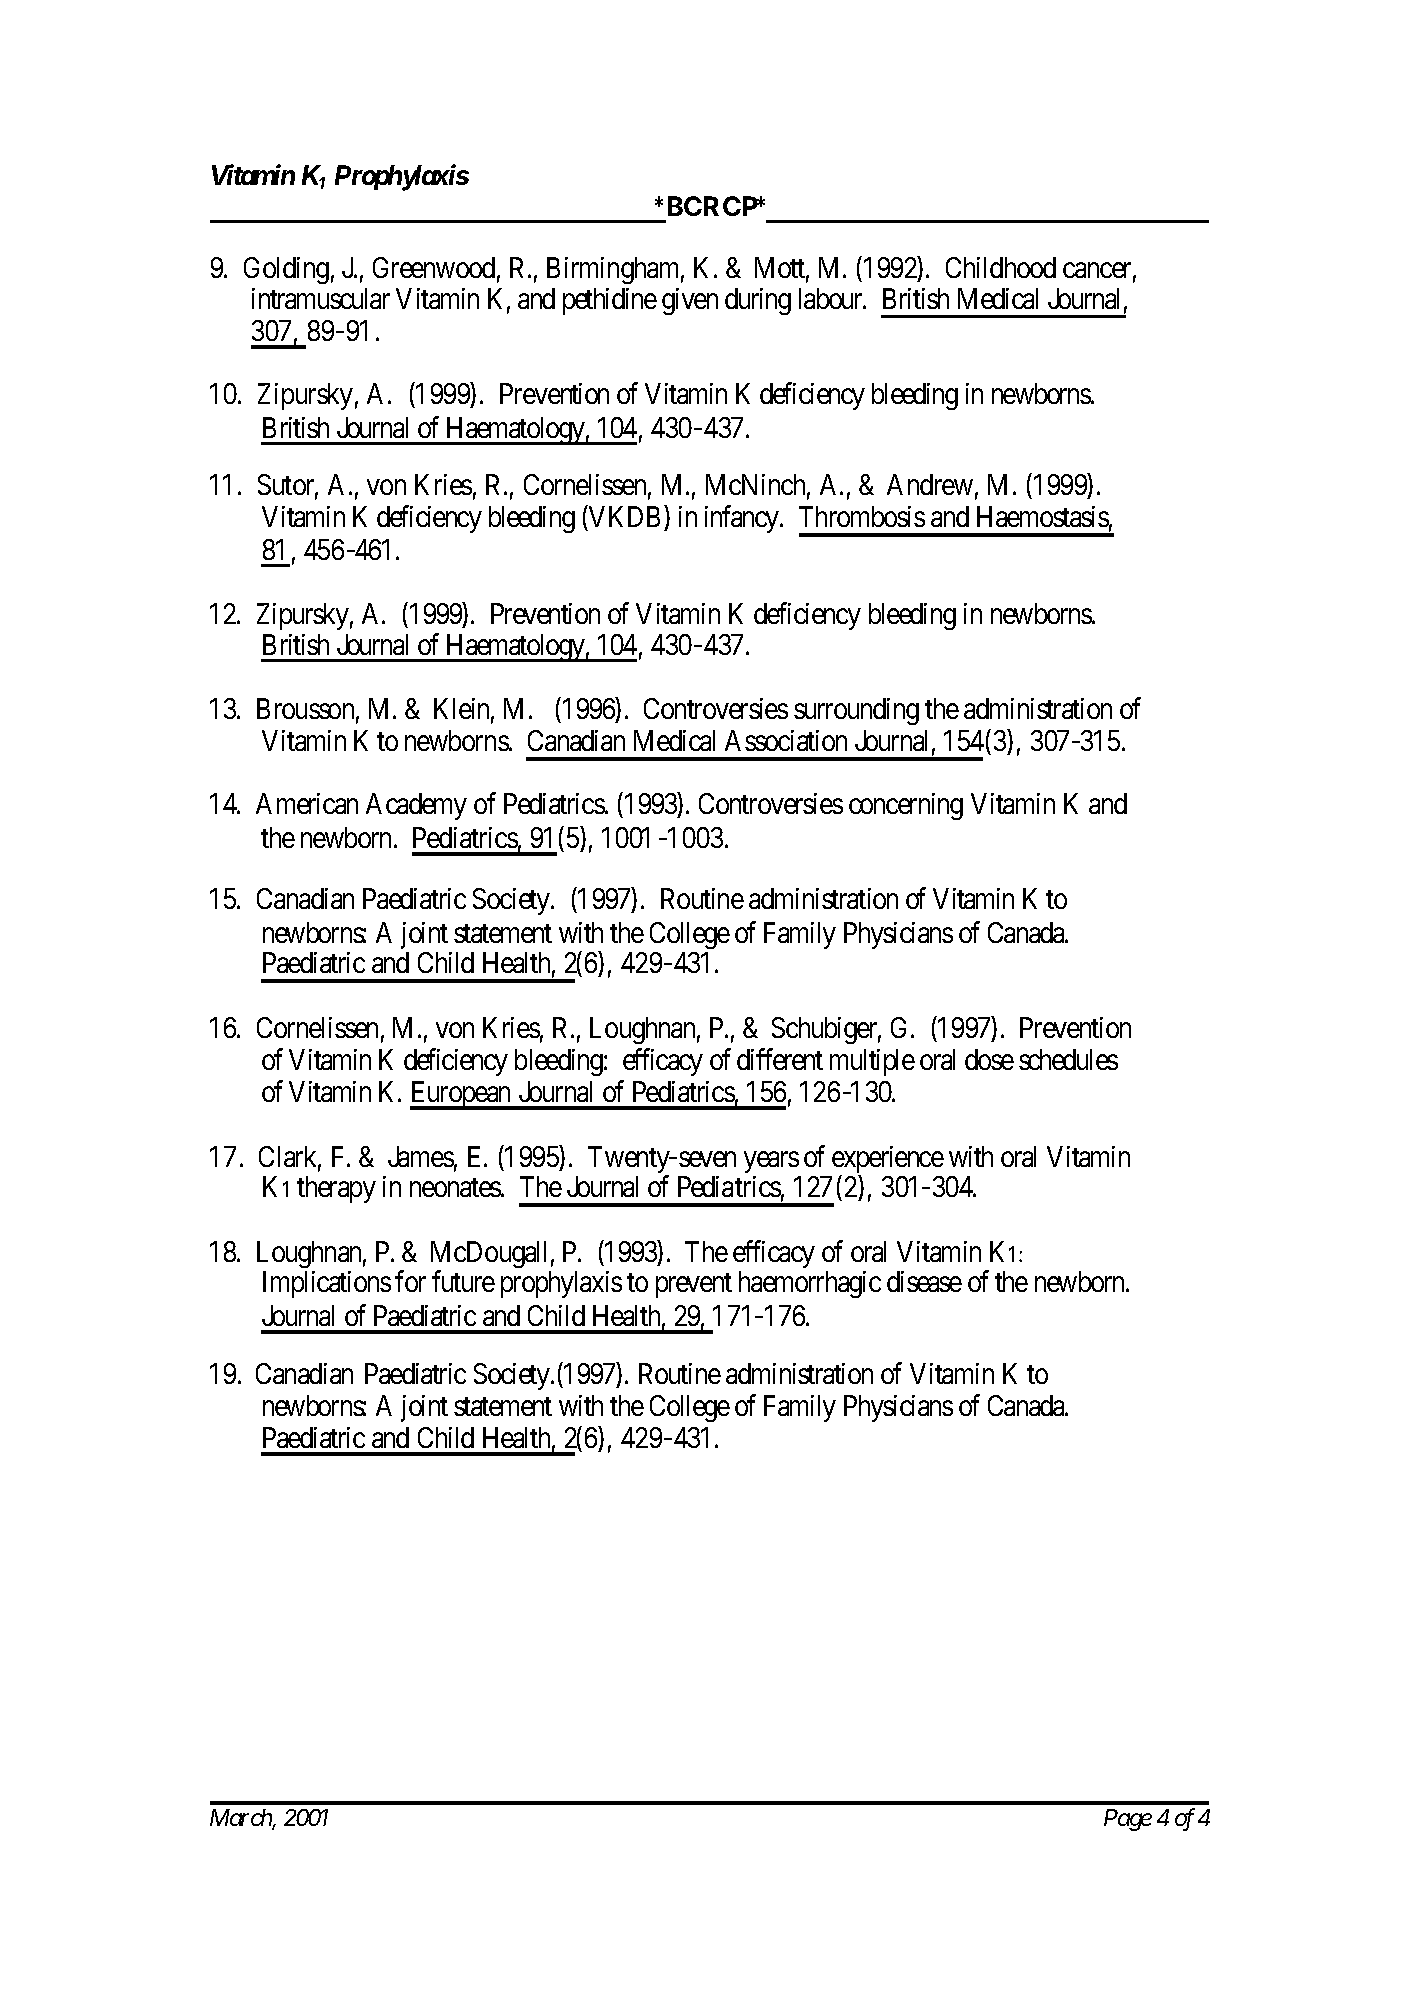  I want to click on intramuscular, so click(321, 298).
